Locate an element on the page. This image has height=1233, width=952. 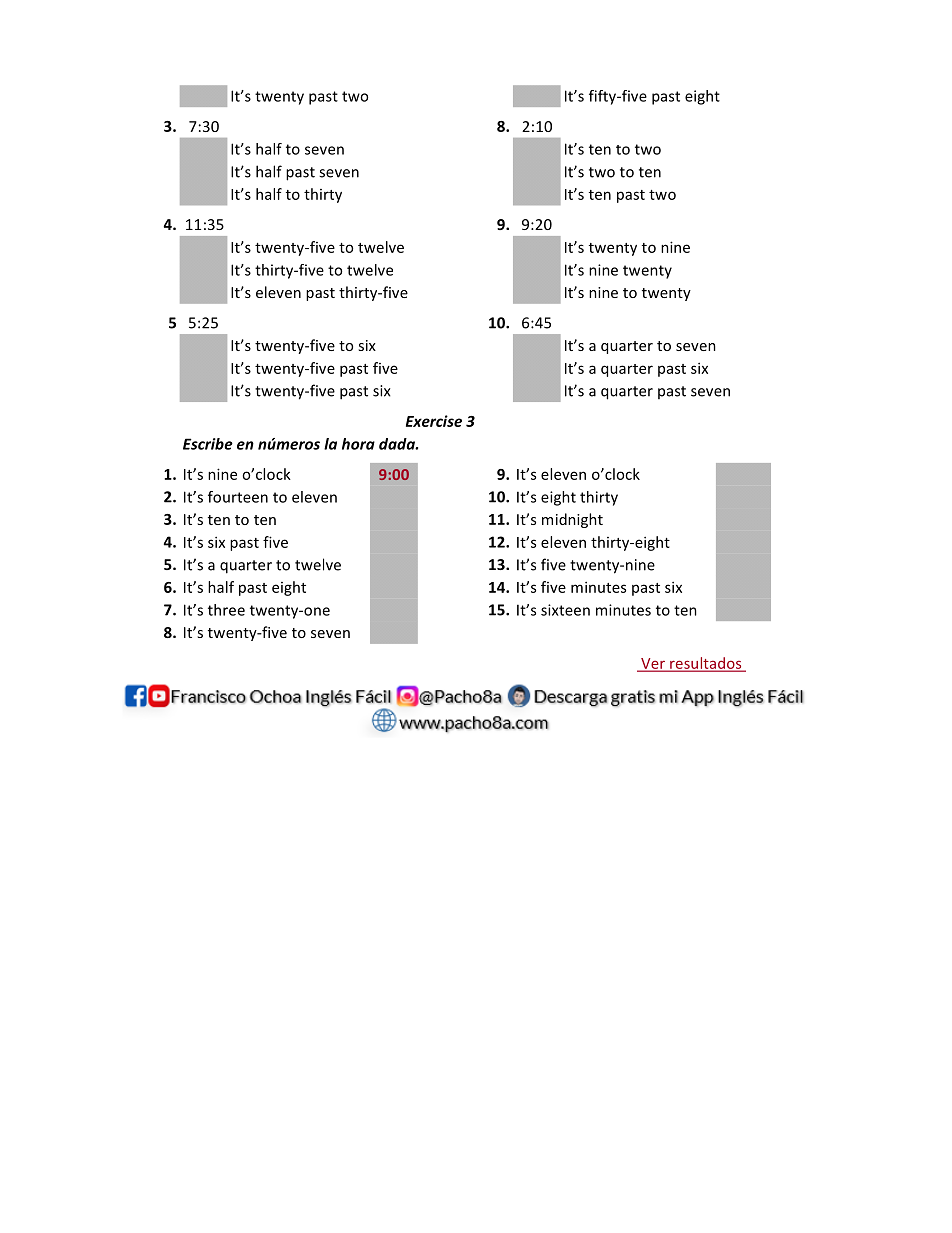
resultados is located at coordinates (706, 664).
